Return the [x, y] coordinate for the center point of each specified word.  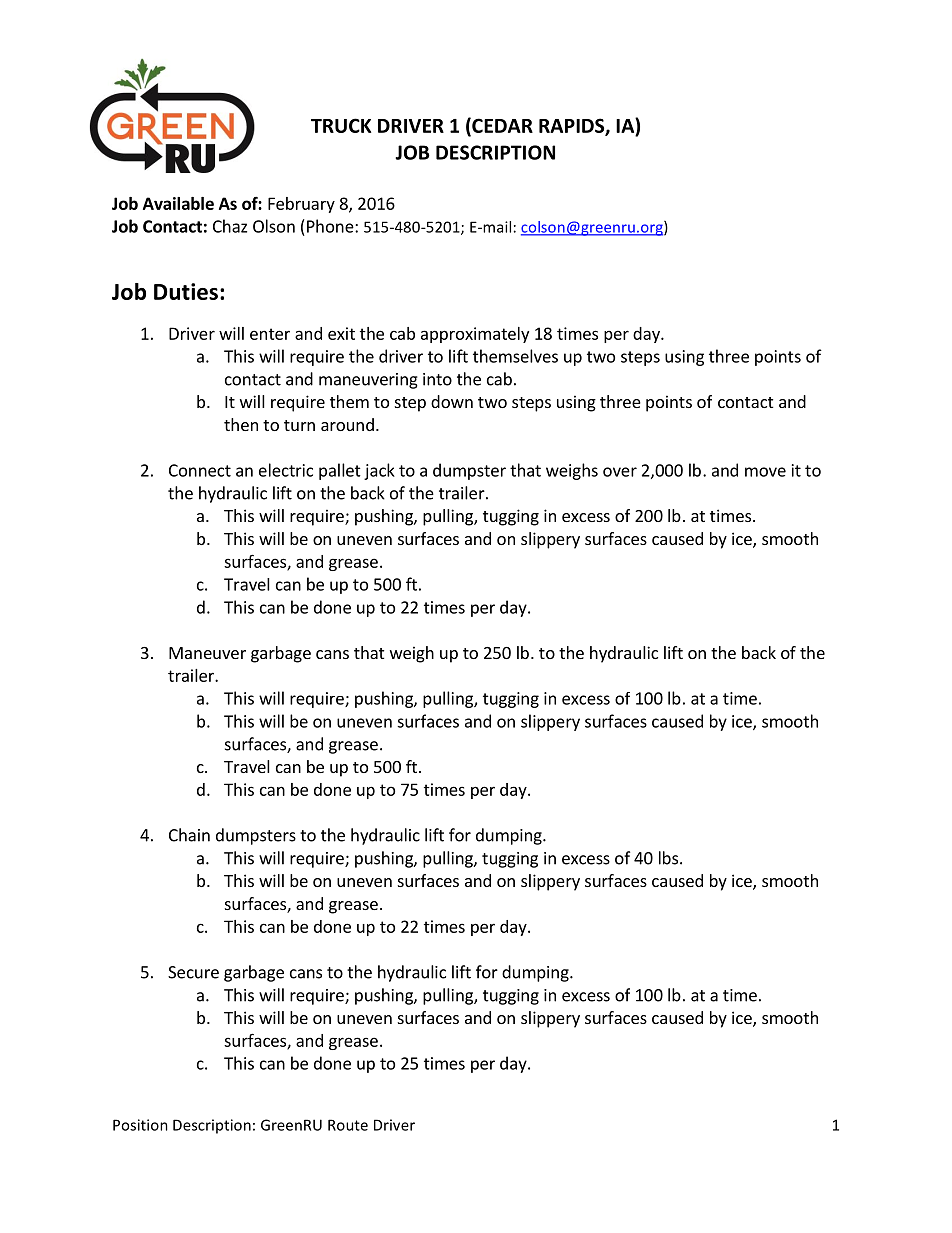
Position [140, 1125]
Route [348, 1125]
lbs [668, 858]
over [620, 472]
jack [379, 471]
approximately [475, 335]
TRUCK [341, 125]
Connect [200, 470]
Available [178, 203]
